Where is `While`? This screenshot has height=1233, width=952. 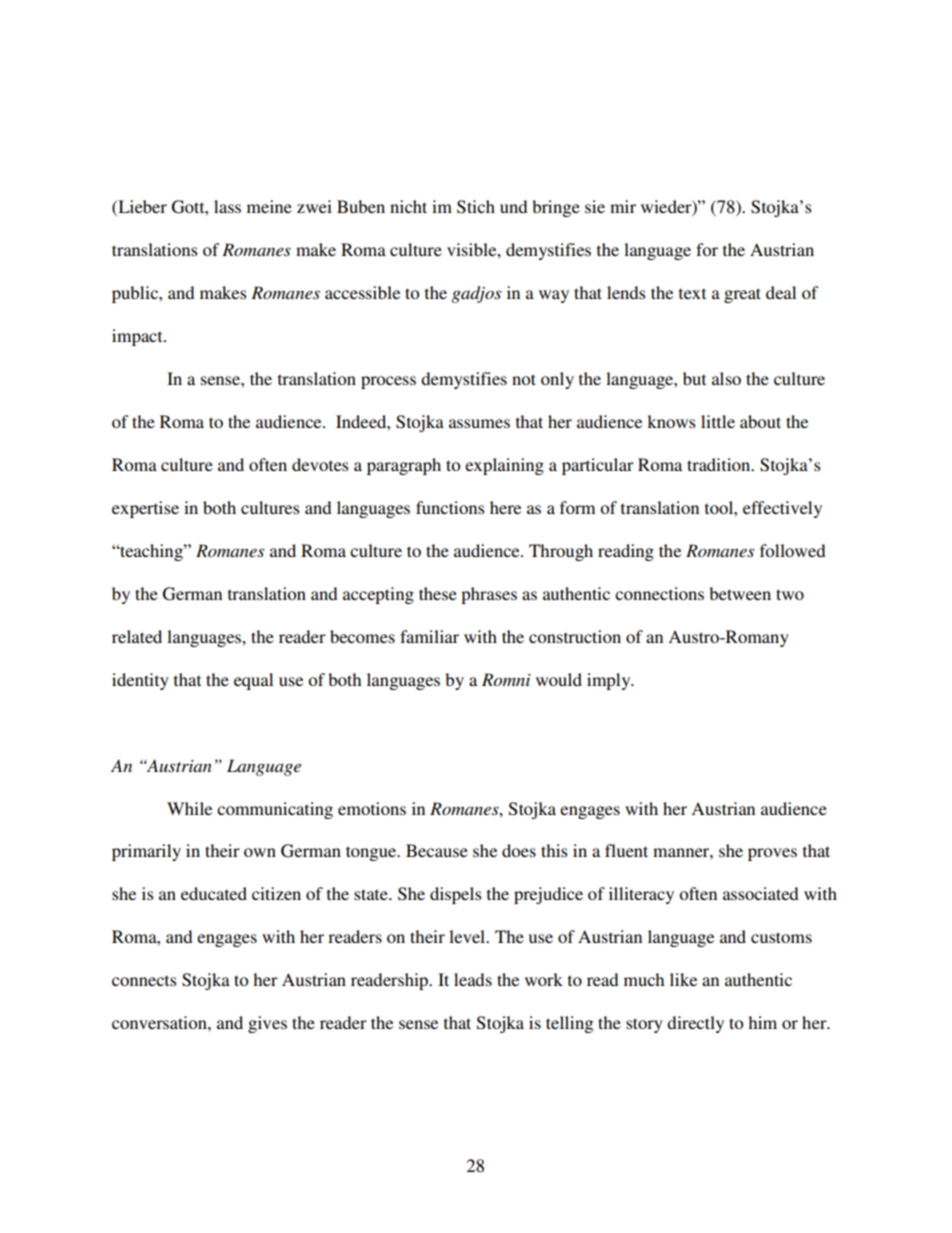
While is located at coordinates (189, 808).
